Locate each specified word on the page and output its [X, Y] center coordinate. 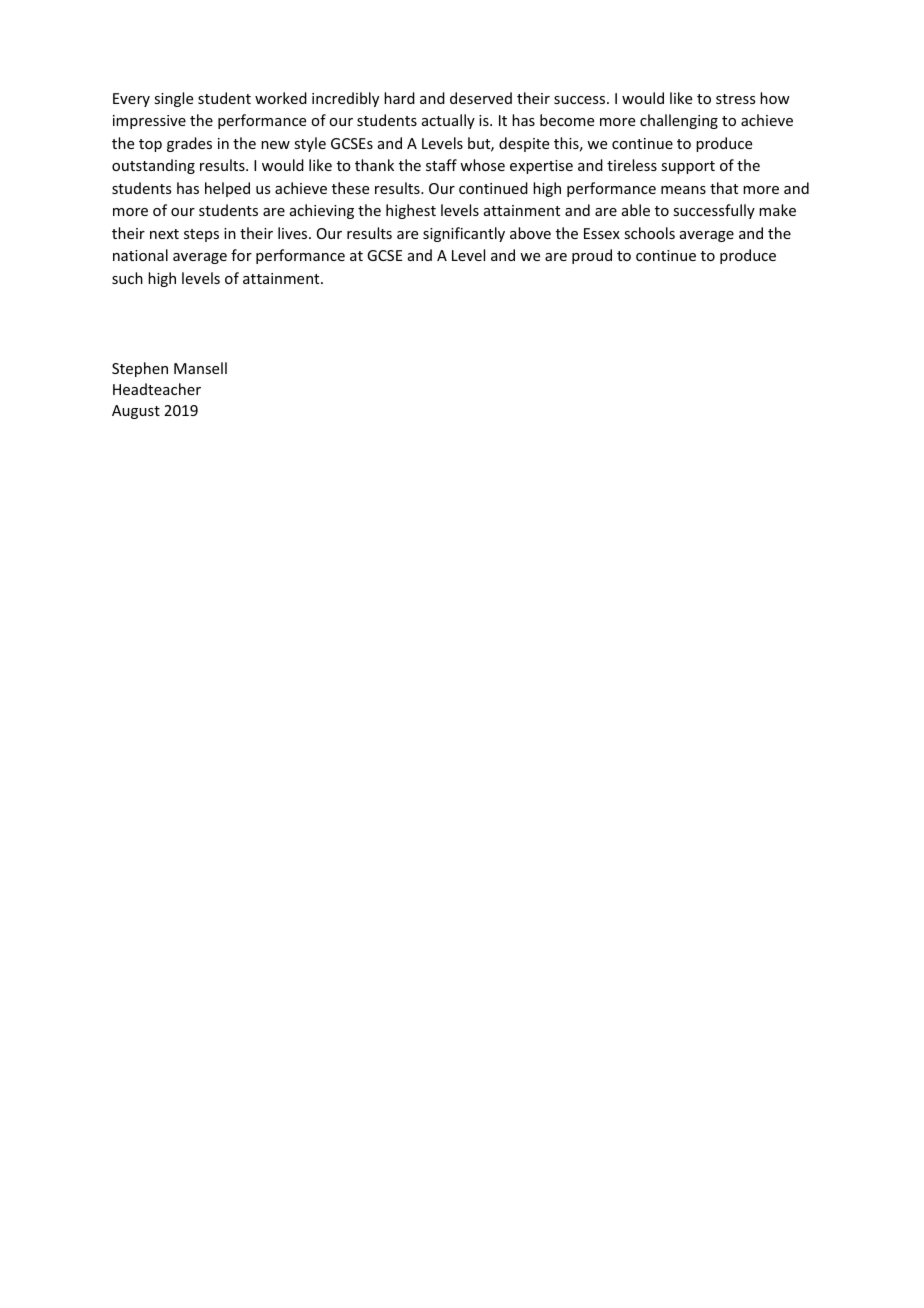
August [136, 412]
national [140, 255]
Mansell [200, 368]
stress [735, 99]
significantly [464, 234]
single [173, 99]
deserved [481, 98]
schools [649, 233]
